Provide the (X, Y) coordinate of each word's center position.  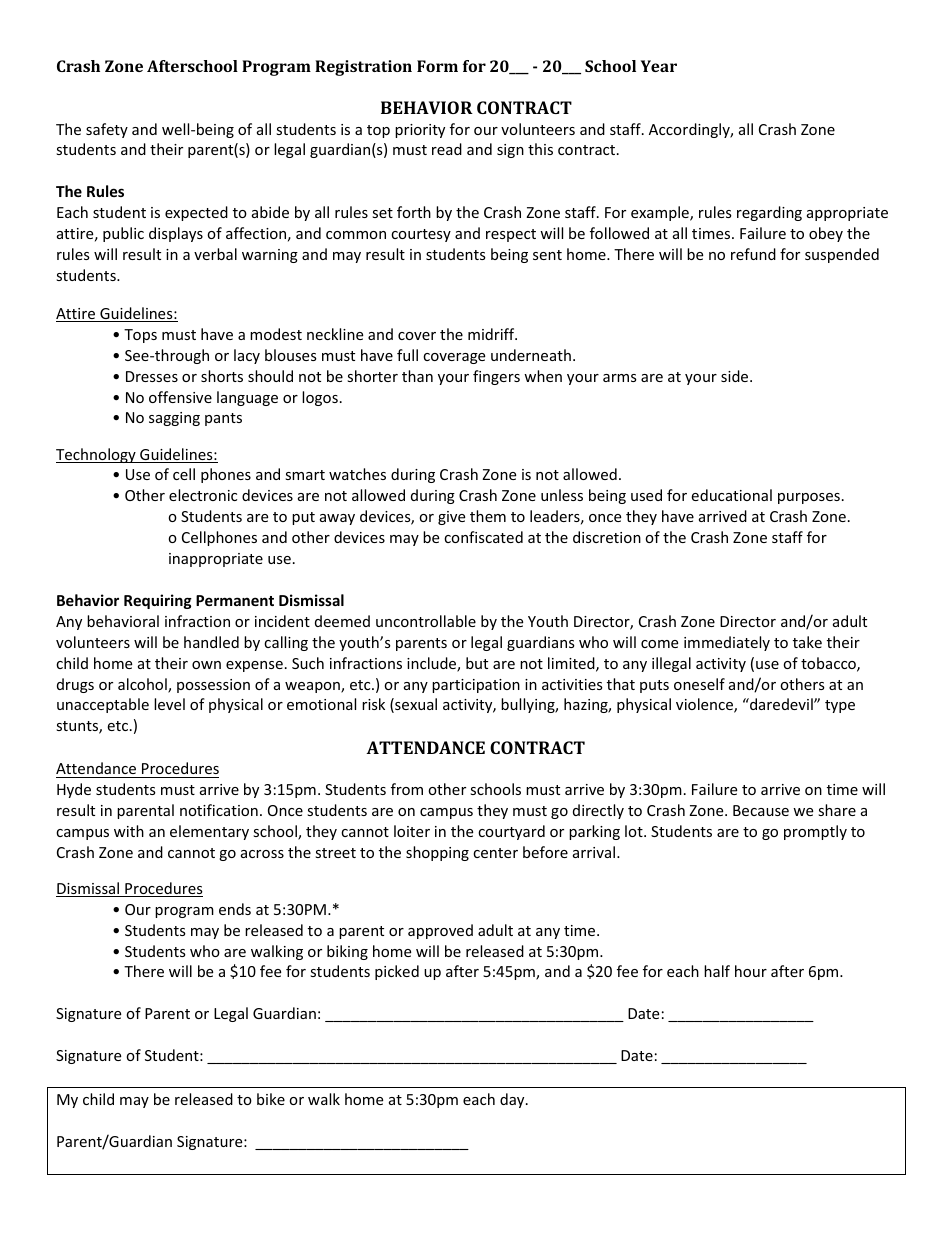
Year (659, 66)
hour (751, 971)
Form (437, 66)
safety (107, 130)
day (513, 1100)
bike (271, 1099)
